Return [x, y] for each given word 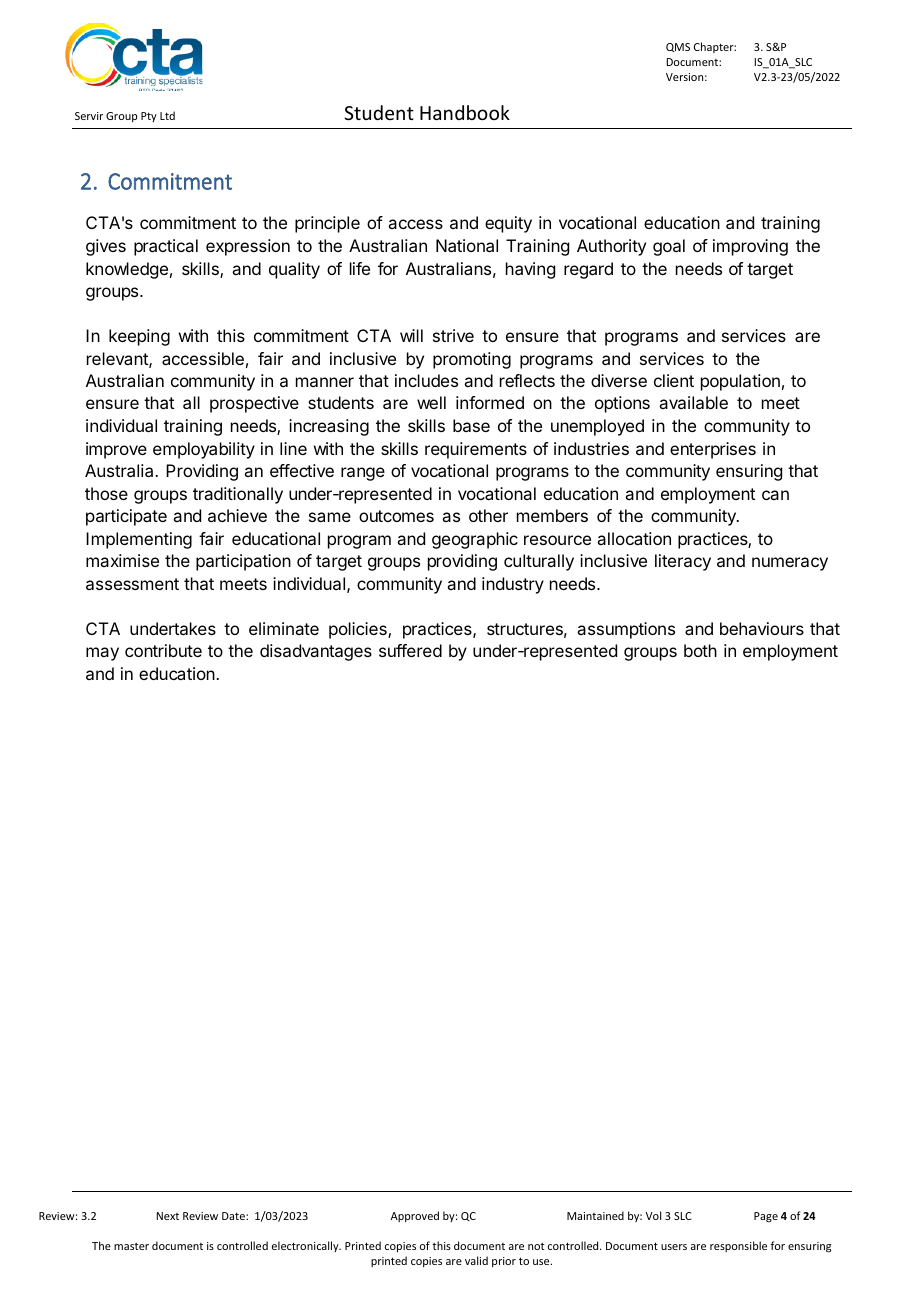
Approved [415, 1216]
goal [669, 247]
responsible [738, 1246]
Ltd [167, 115]
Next [168, 1216]
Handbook [465, 112]
